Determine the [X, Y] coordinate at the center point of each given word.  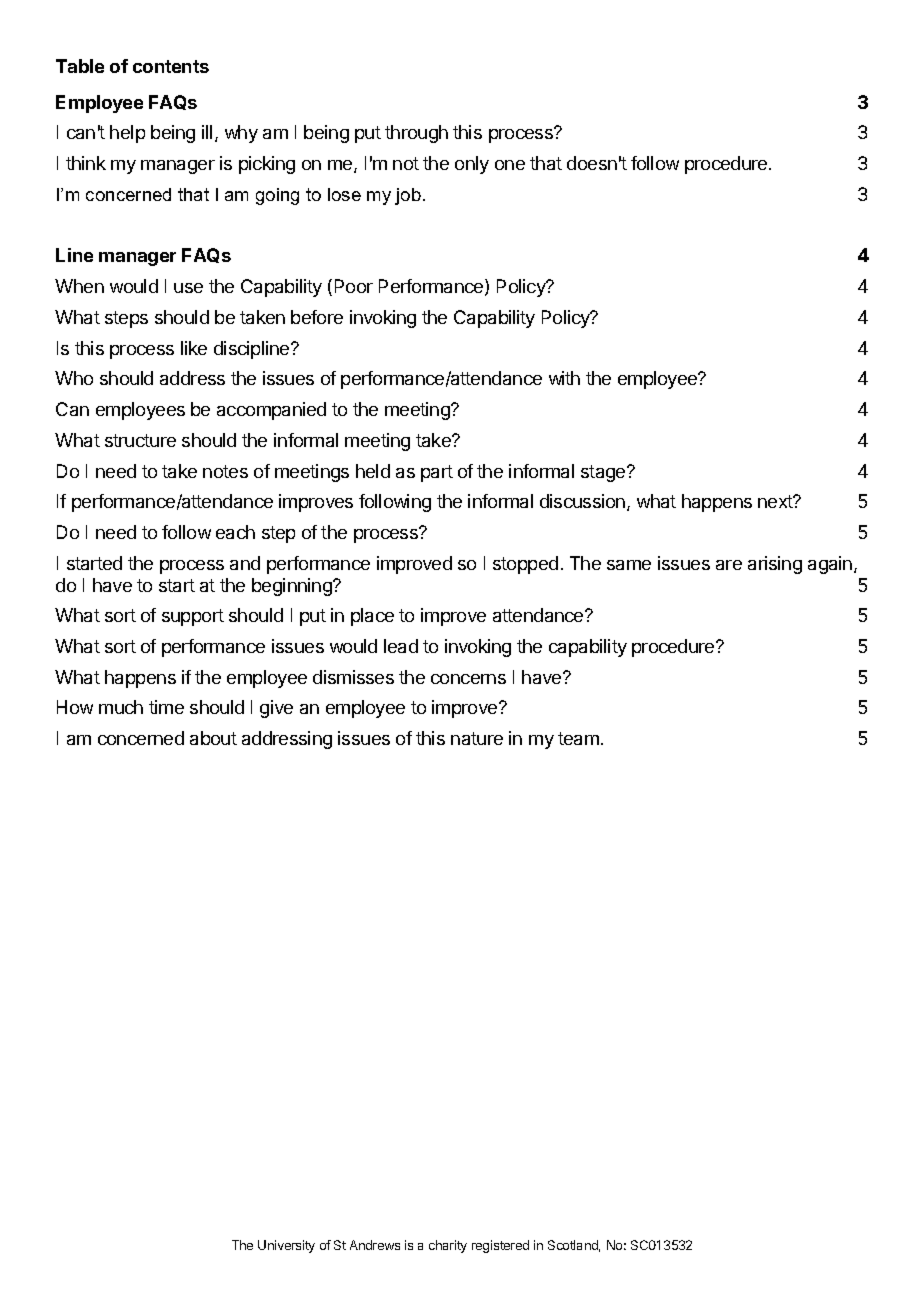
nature [477, 738]
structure [140, 440]
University [286, 1246]
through [416, 134]
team [578, 738]
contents [171, 66]
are [729, 565]
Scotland [574, 1246]
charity [448, 1246]
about [213, 738]
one [510, 165]
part [437, 473]
